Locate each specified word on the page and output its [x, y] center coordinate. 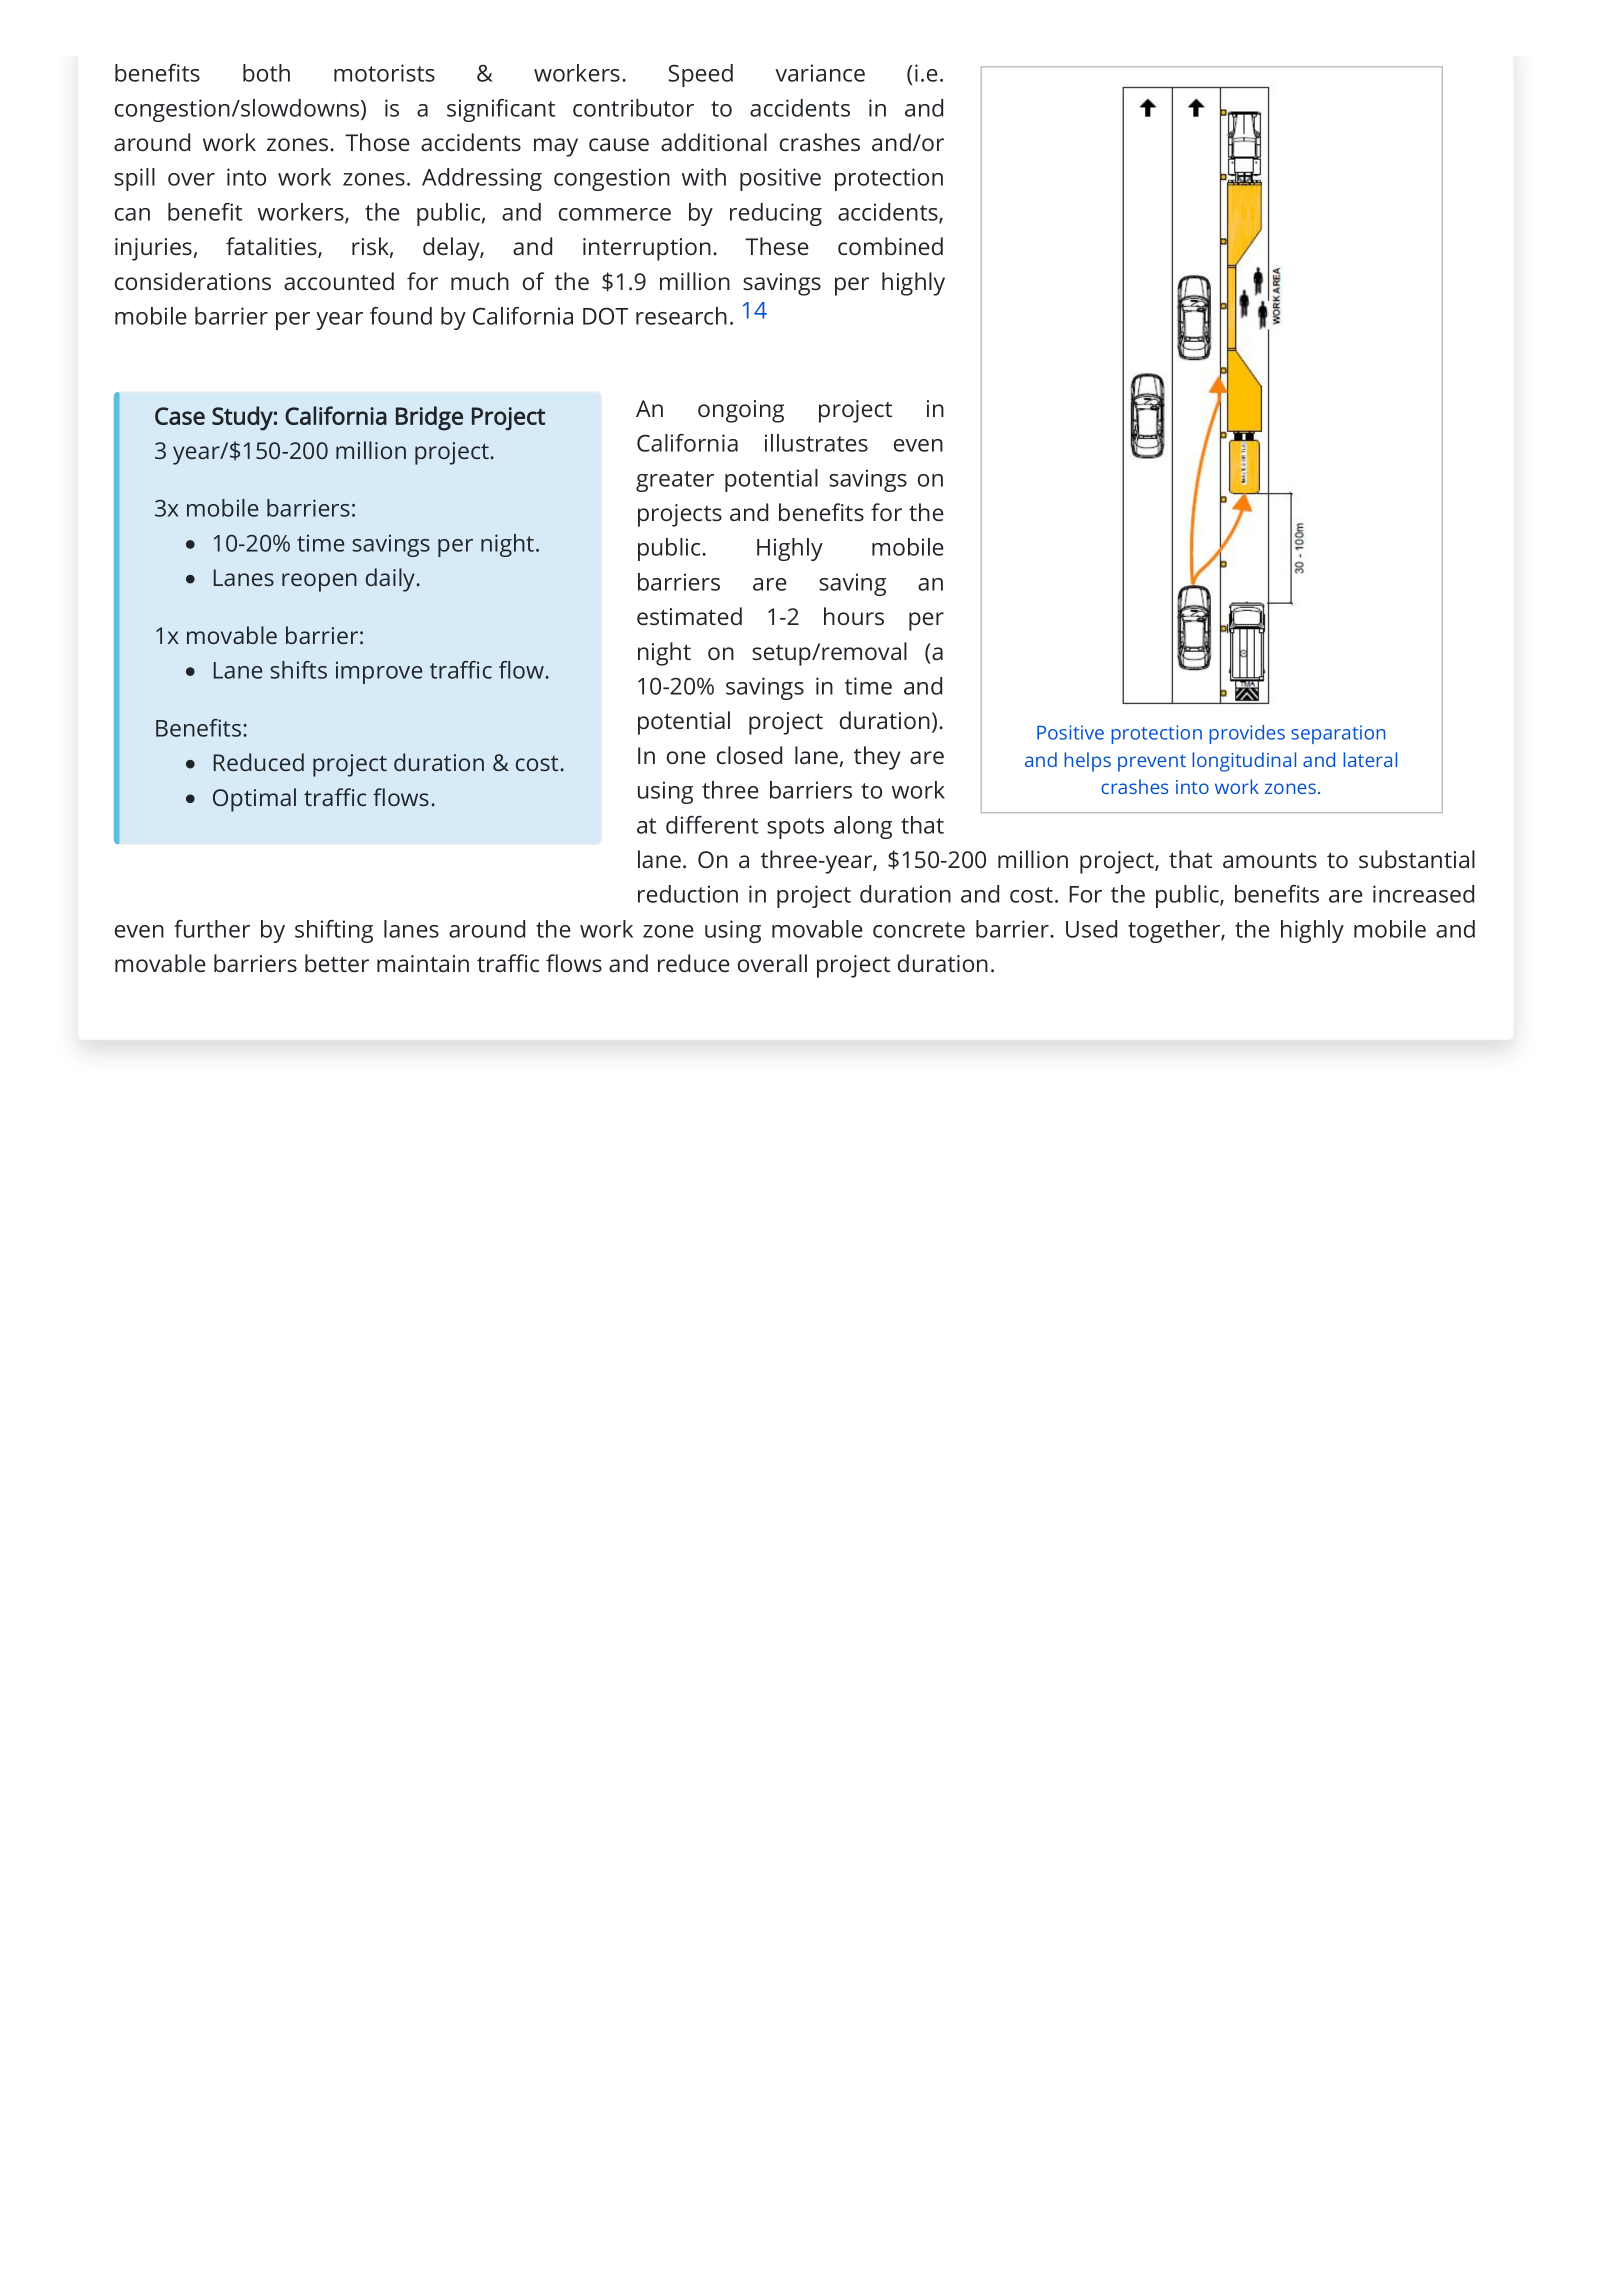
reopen [319, 582]
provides [1247, 734]
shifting [334, 931]
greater [675, 481]
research [681, 316]
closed [749, 755]
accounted [339, 281]
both [266, 73]
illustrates [816, 443]
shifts [298, 670]
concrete [919, 930]
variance [820, 73]
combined [890, 246]
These [777, 246]
